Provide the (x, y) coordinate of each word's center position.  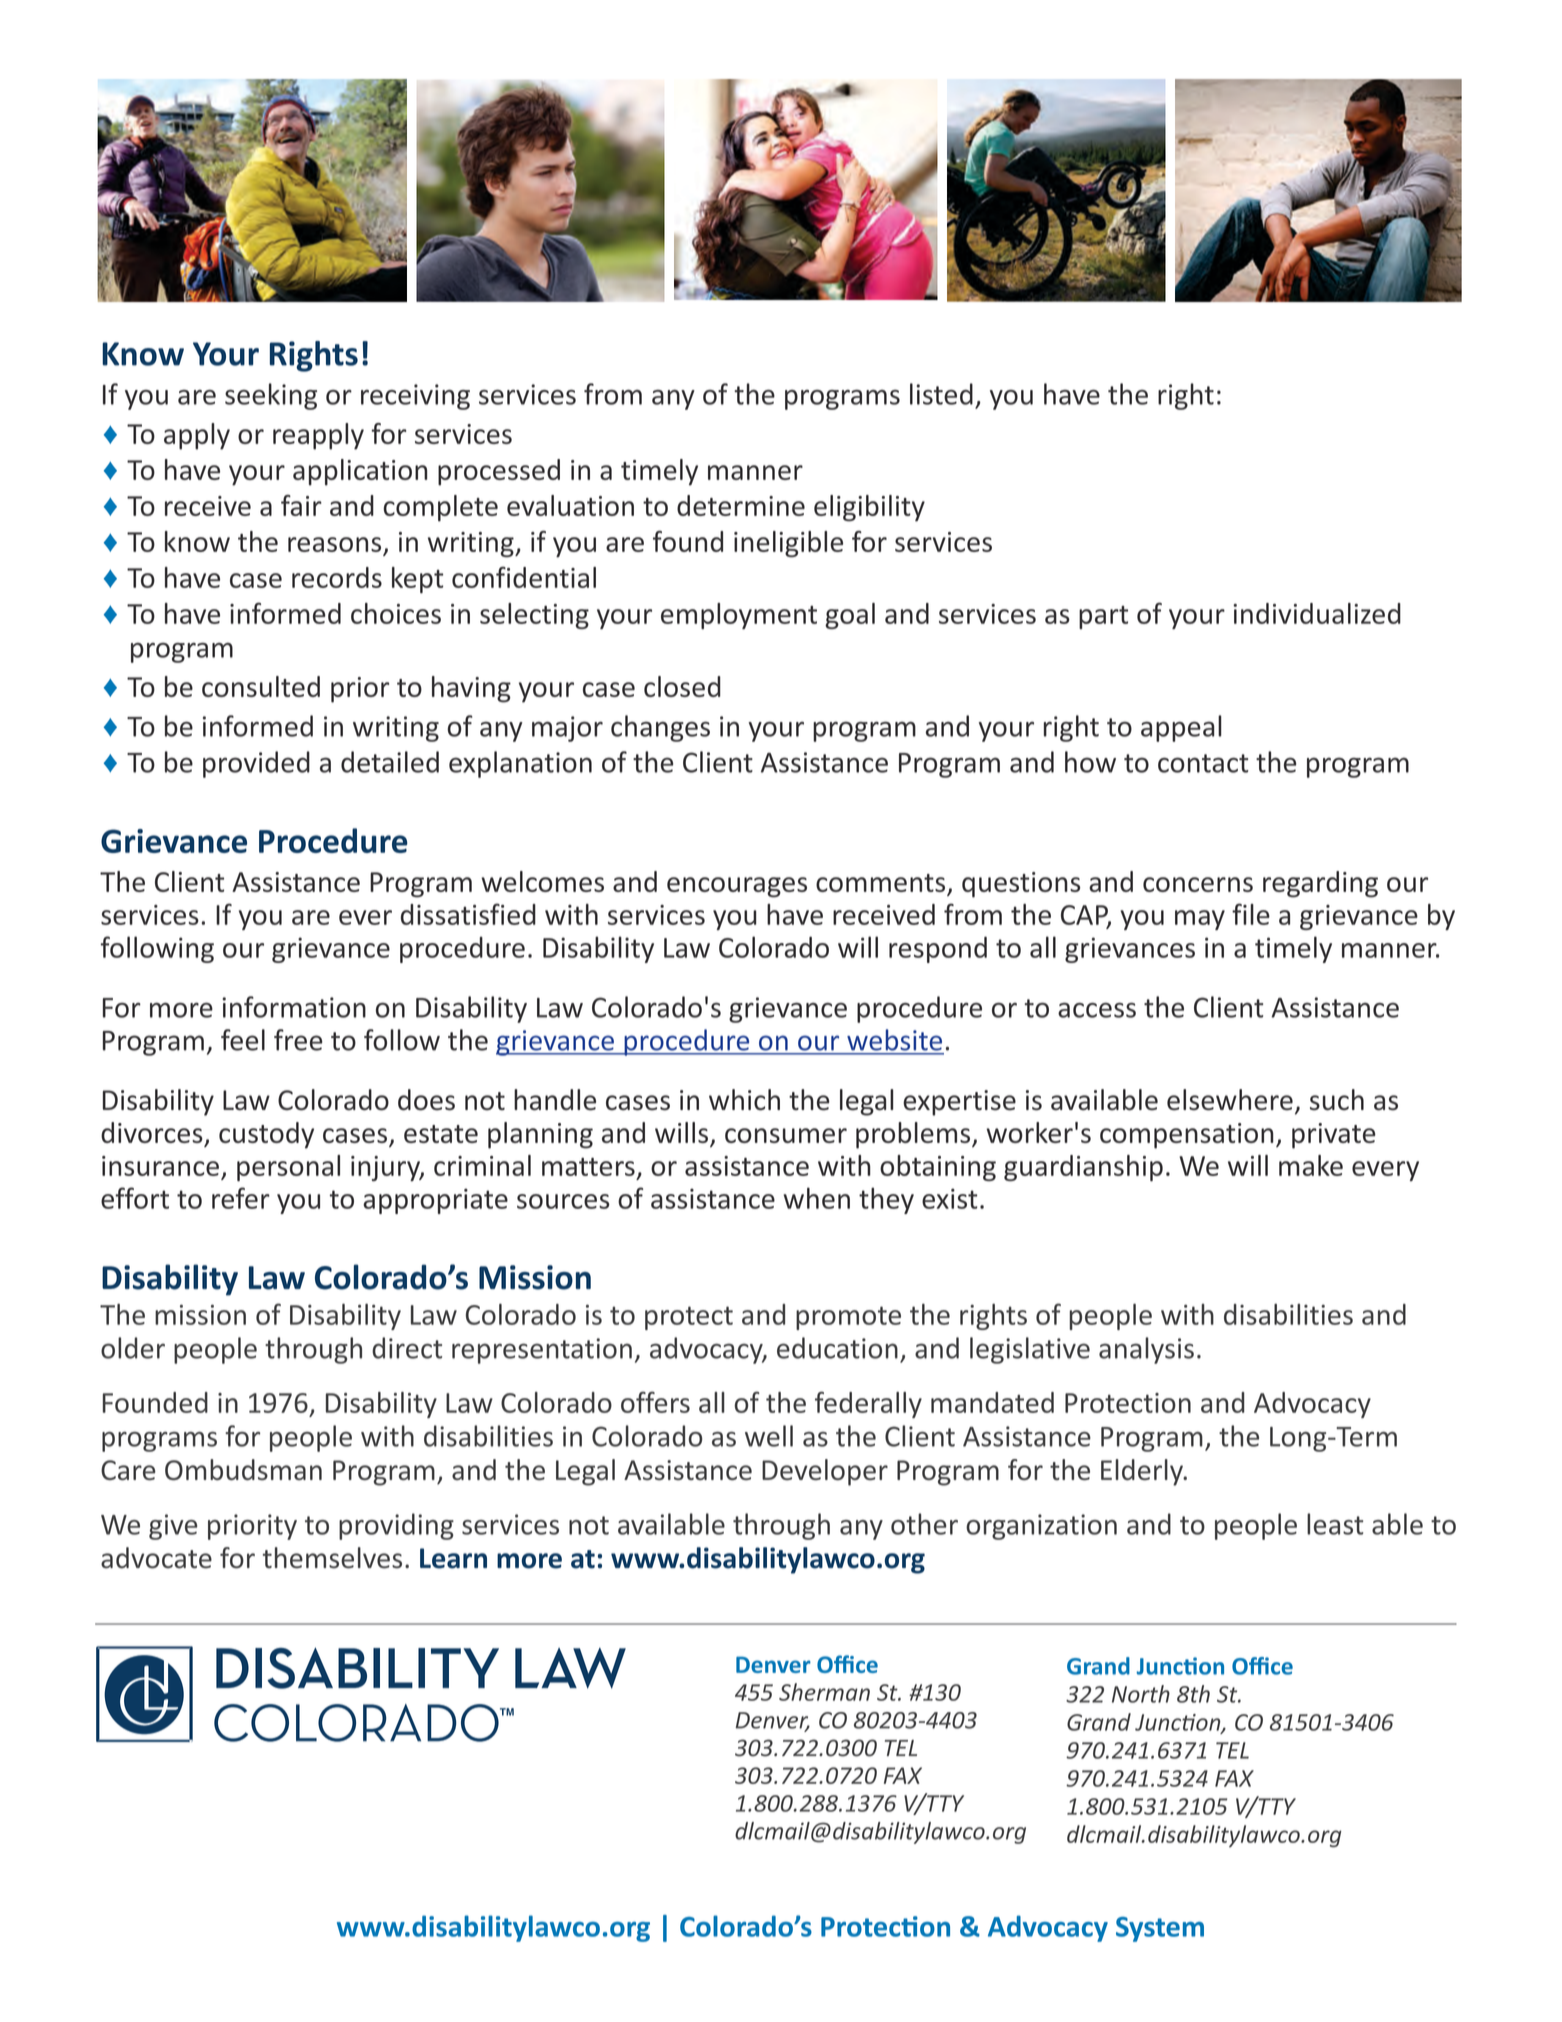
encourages (737, 887)
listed (941, 394)
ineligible (788, 544)
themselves (332, 1558)
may (1200, 920)
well (769, 1436)
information (294, 1007)
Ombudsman (243, 1469)
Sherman (824, 1692)
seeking (271, 396)
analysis (1146, 1350)
